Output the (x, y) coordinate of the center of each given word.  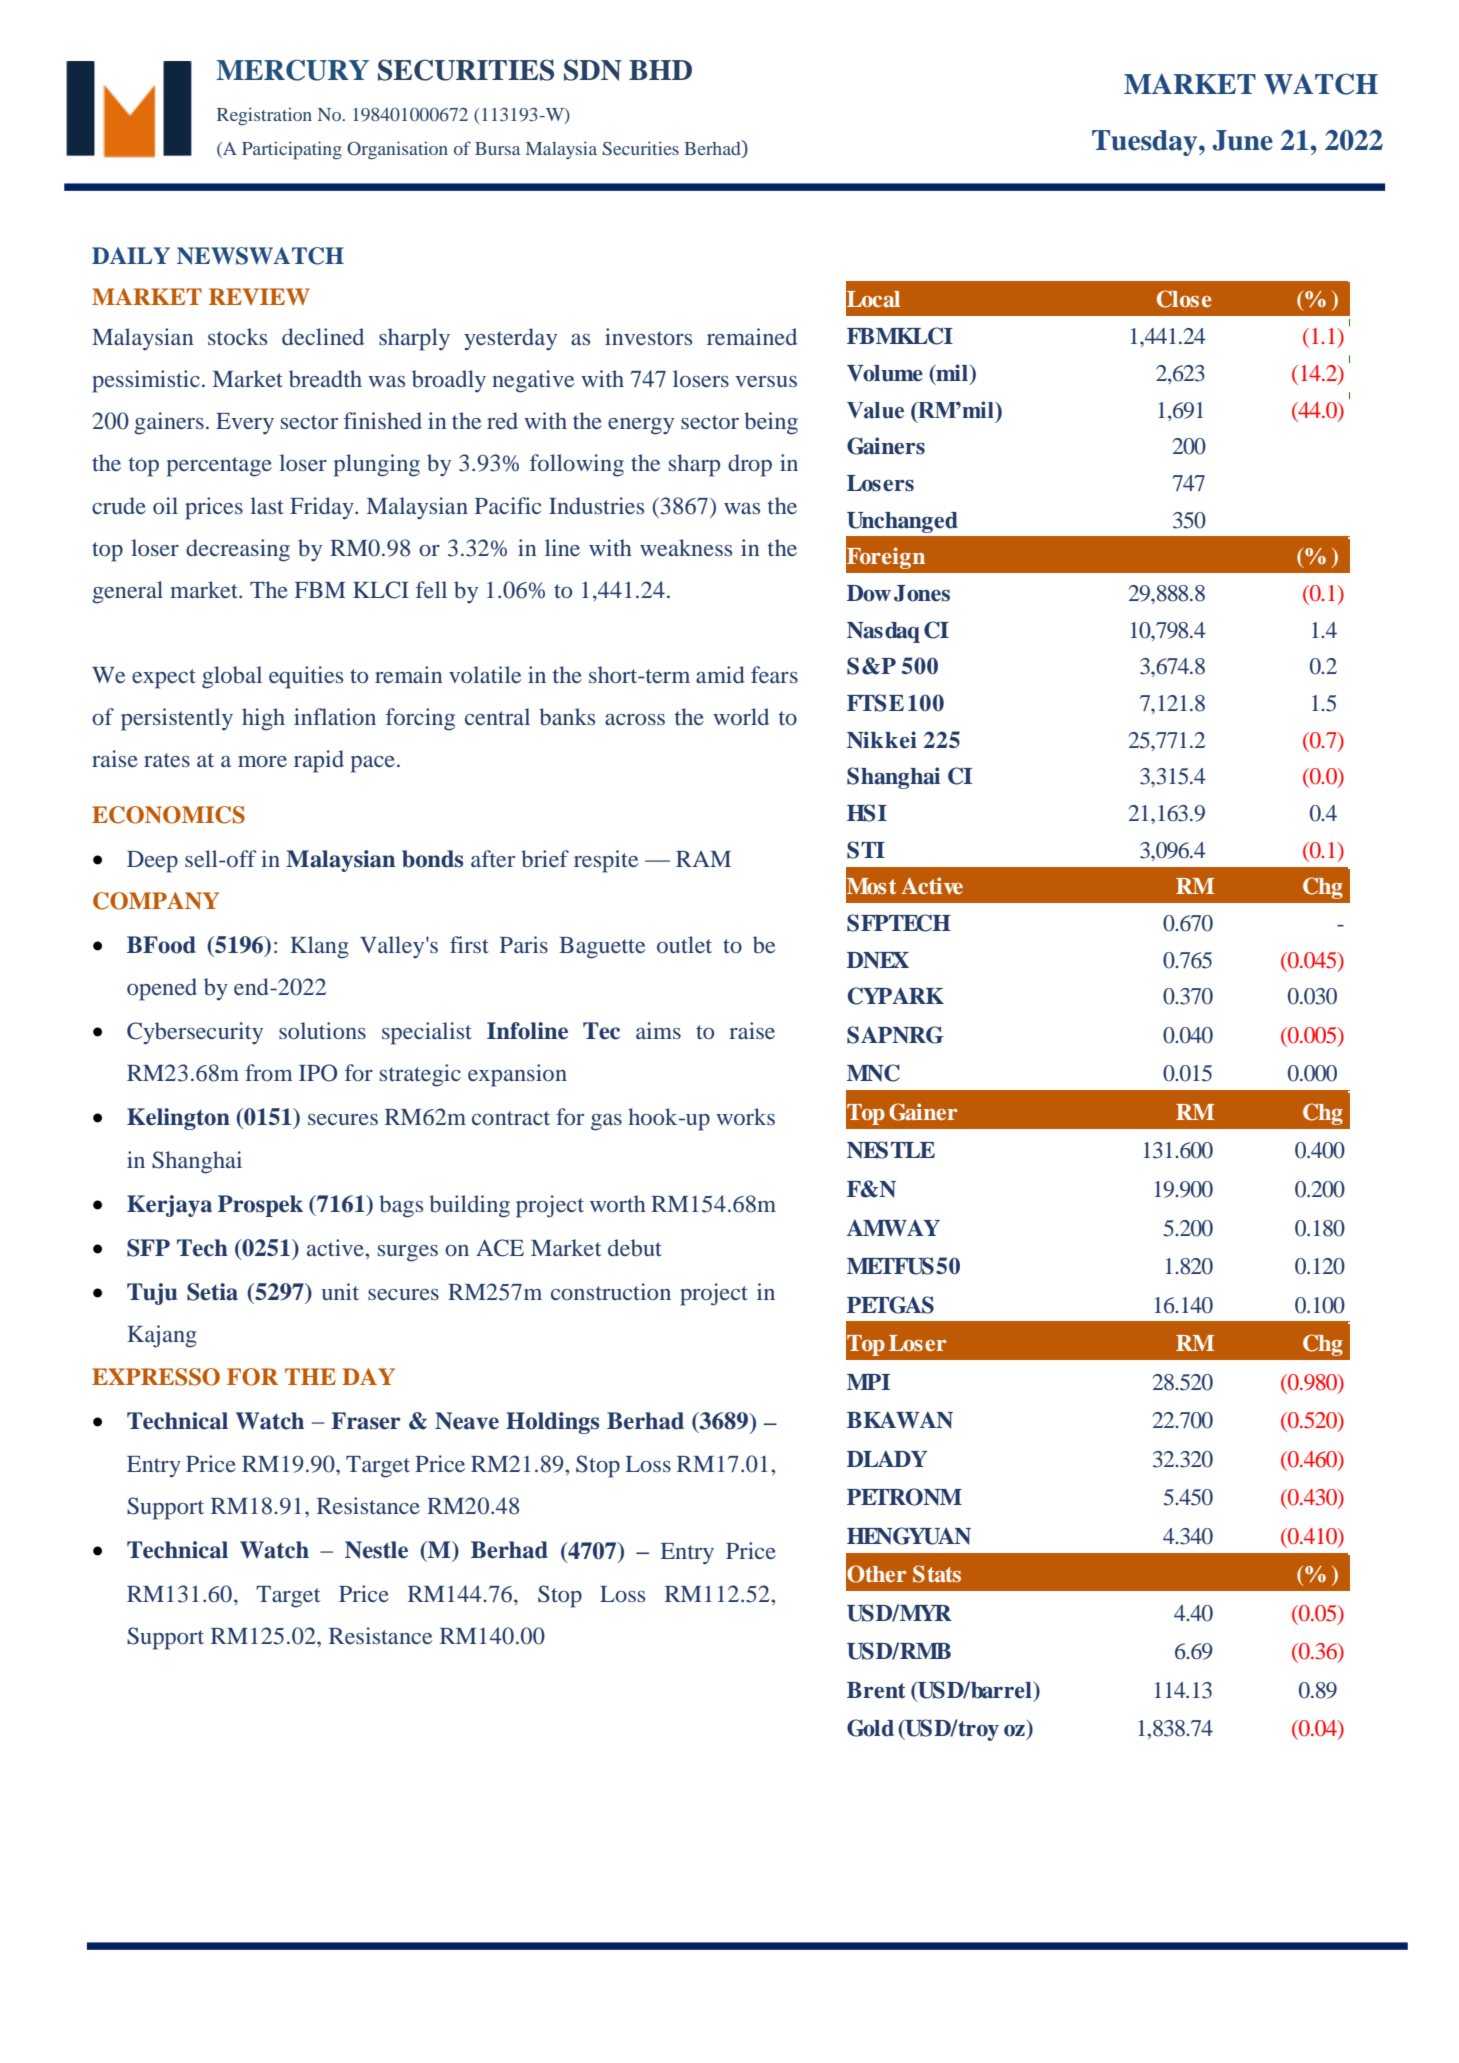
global (232, 677)
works (745, 1116)
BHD (660, 70)
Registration (264, 116)
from (269, 1072)
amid (720, 674)
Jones (922, 593)
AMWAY (893, 1227)
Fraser (366, 1421)
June (1242, 140)
